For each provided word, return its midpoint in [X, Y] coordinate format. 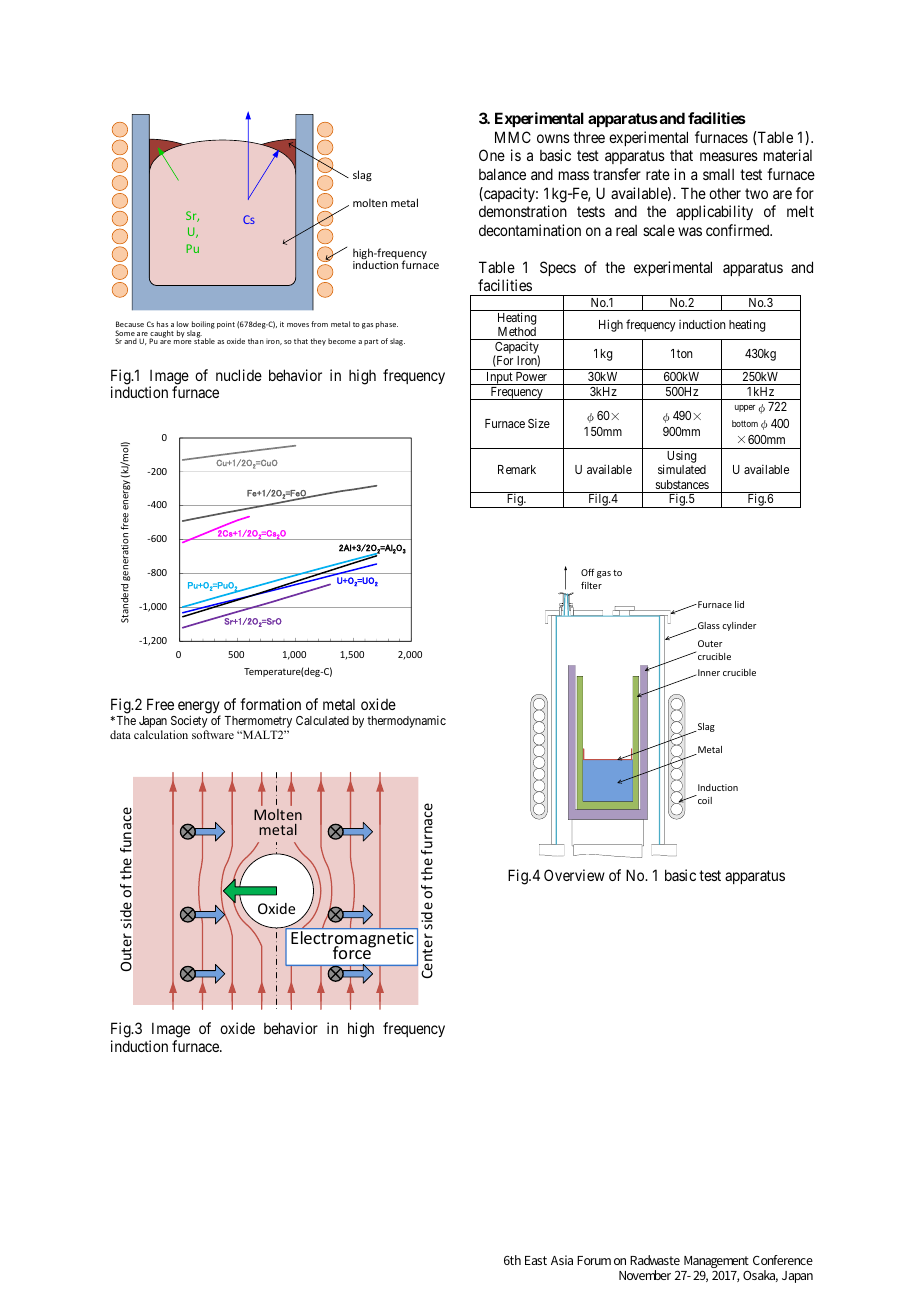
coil [704, 799]
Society [189, 723]
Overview [574, 875]
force [353, 952]
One [492, 155]
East [536, 1260]
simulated [682, 469]
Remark [517, 469]
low [183, 324]
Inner [709, 672]
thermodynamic [406, 721]
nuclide [239, 375]
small [718, 174]
